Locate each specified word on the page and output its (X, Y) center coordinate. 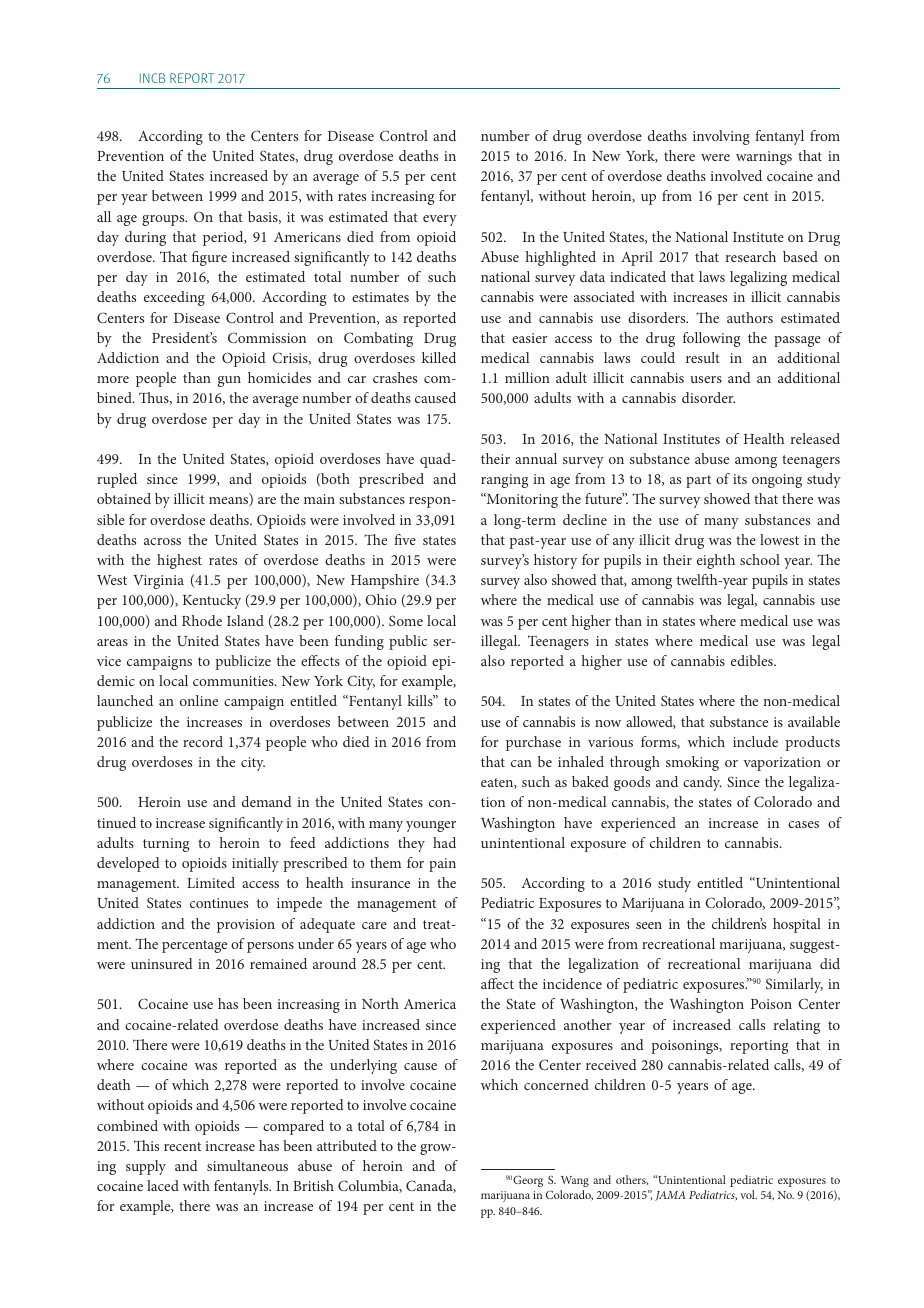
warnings (764, 158)
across (162, 541)
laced (163, 1185)
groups (164, 220)
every (440, 220)
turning (166, 845)
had (444, 842)
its (740, 479)
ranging (504, 481)
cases (803, 824)
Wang (575, 1181)
